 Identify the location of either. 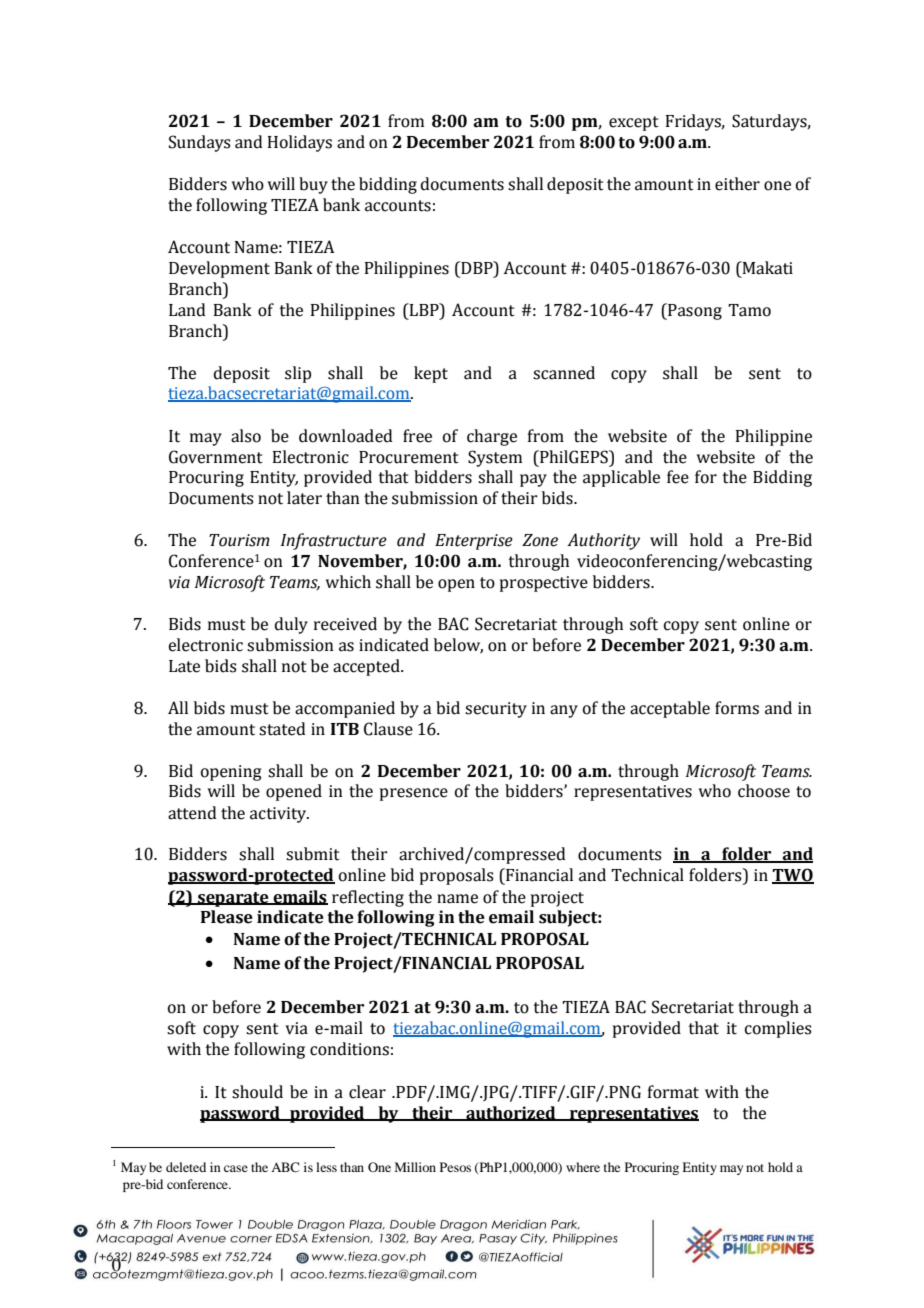
(737, 184).
